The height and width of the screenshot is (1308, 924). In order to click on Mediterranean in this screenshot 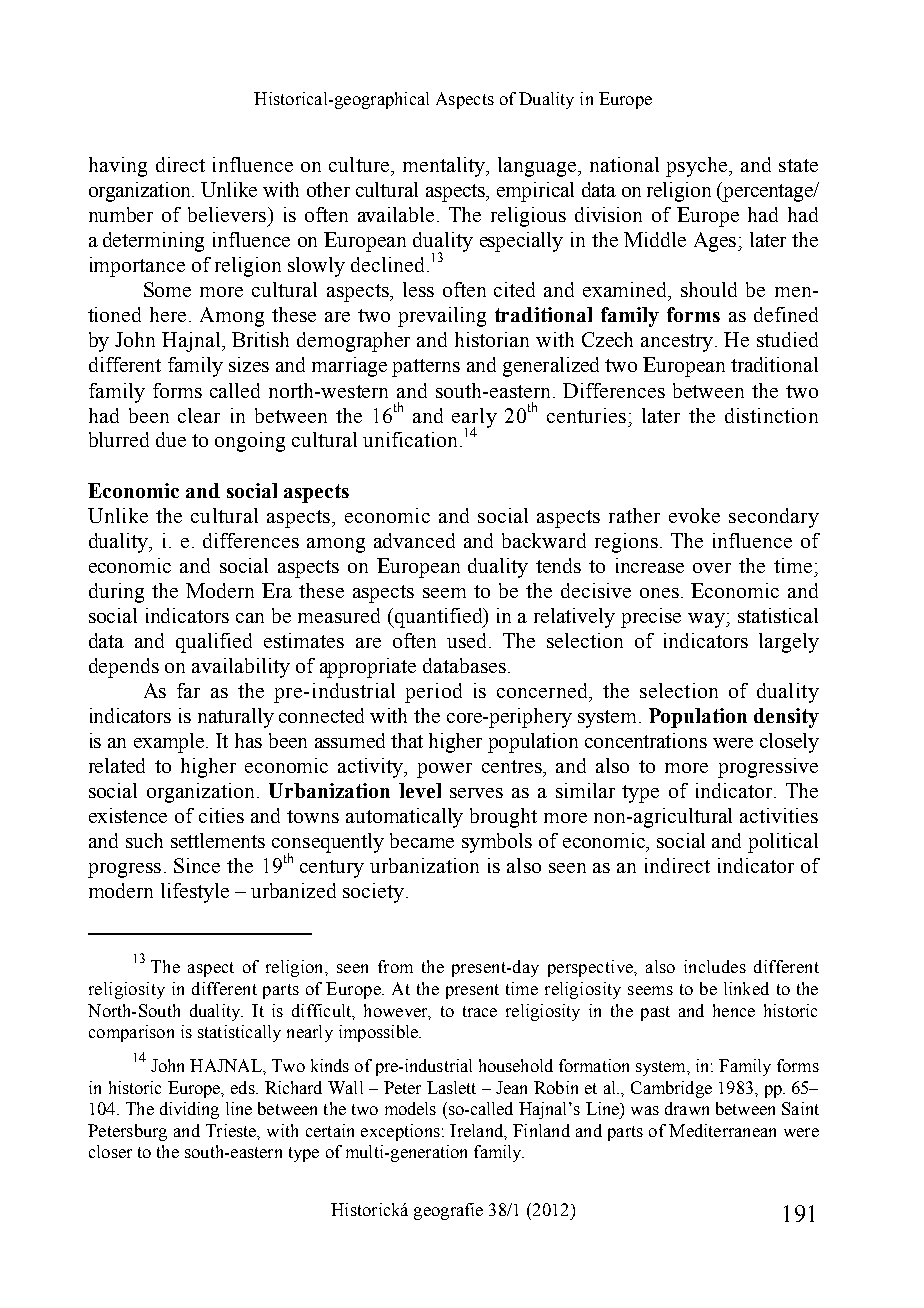, I will do `click(722, 1130)`.
